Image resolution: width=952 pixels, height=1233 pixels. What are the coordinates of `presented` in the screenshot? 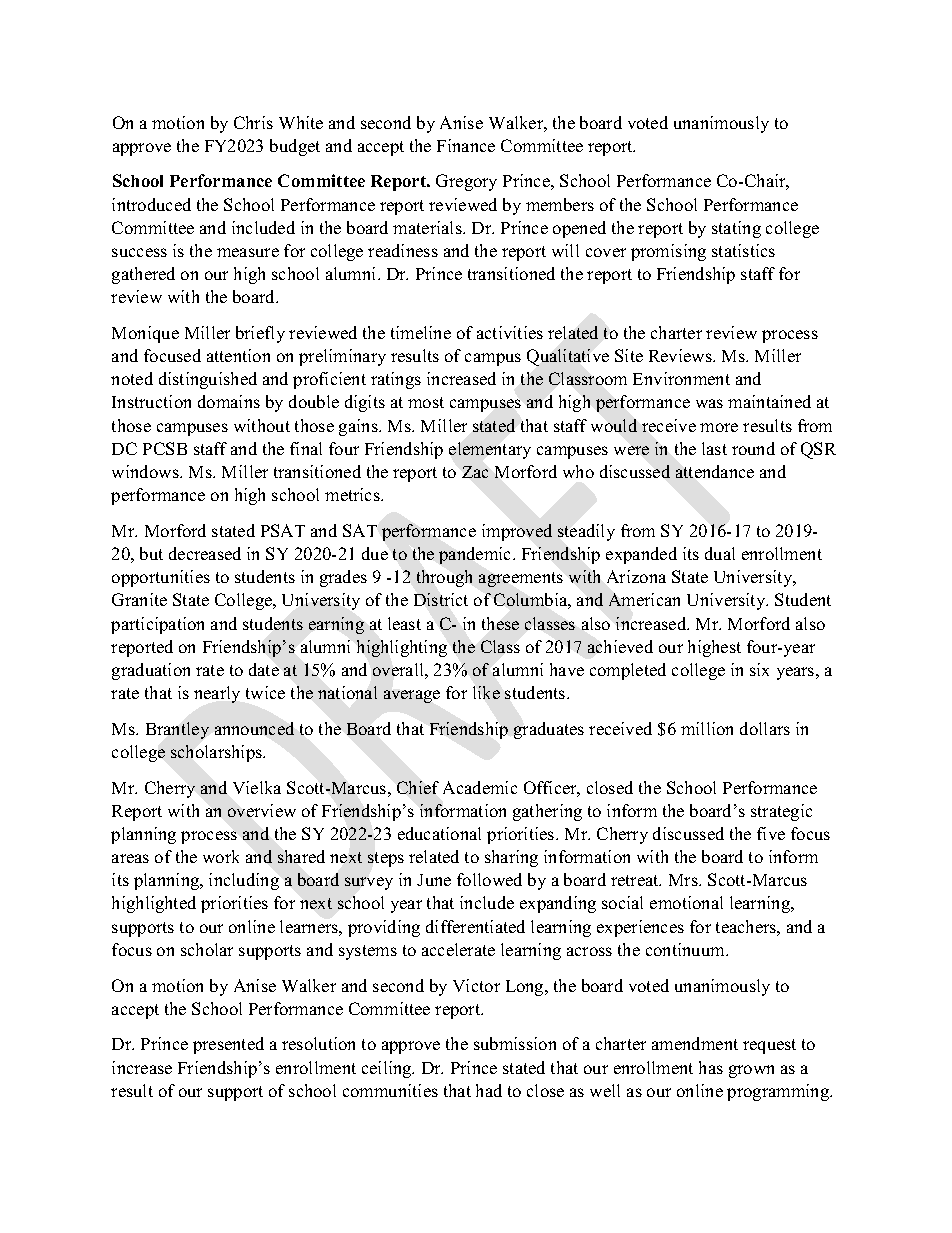 It's located at (228, 1045).
